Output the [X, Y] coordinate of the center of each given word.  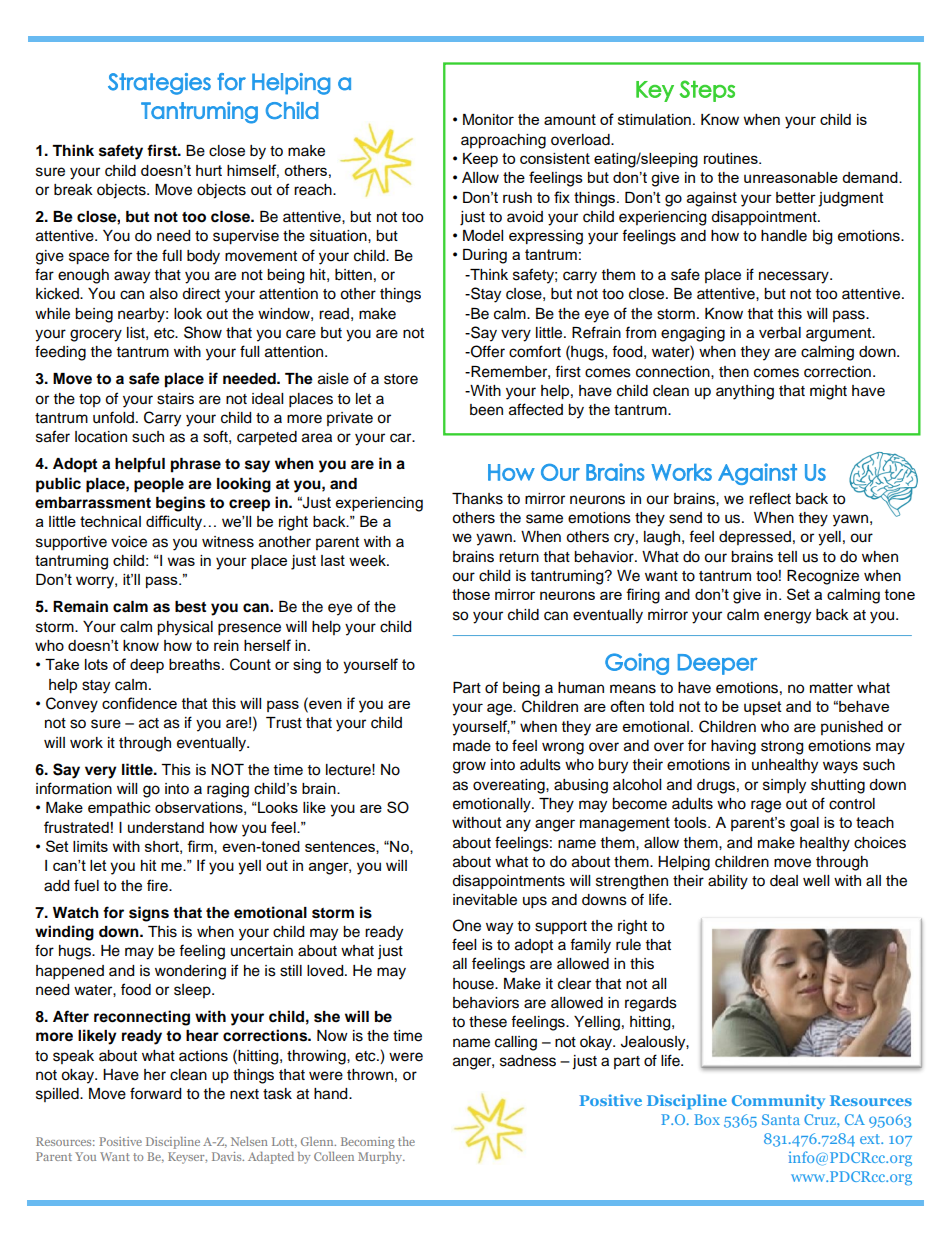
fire [158, 885]
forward [155, 1093]
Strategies [159, 84]
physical [185, 628]
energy [787, 617]
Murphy [381, 1158]
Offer [487, 351]
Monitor [488, 119]
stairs [175, 399]
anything [745, 392]
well [816, 881]
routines [732, 158]
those [471, 594]
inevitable [485, 900]
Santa [781, 1119]
